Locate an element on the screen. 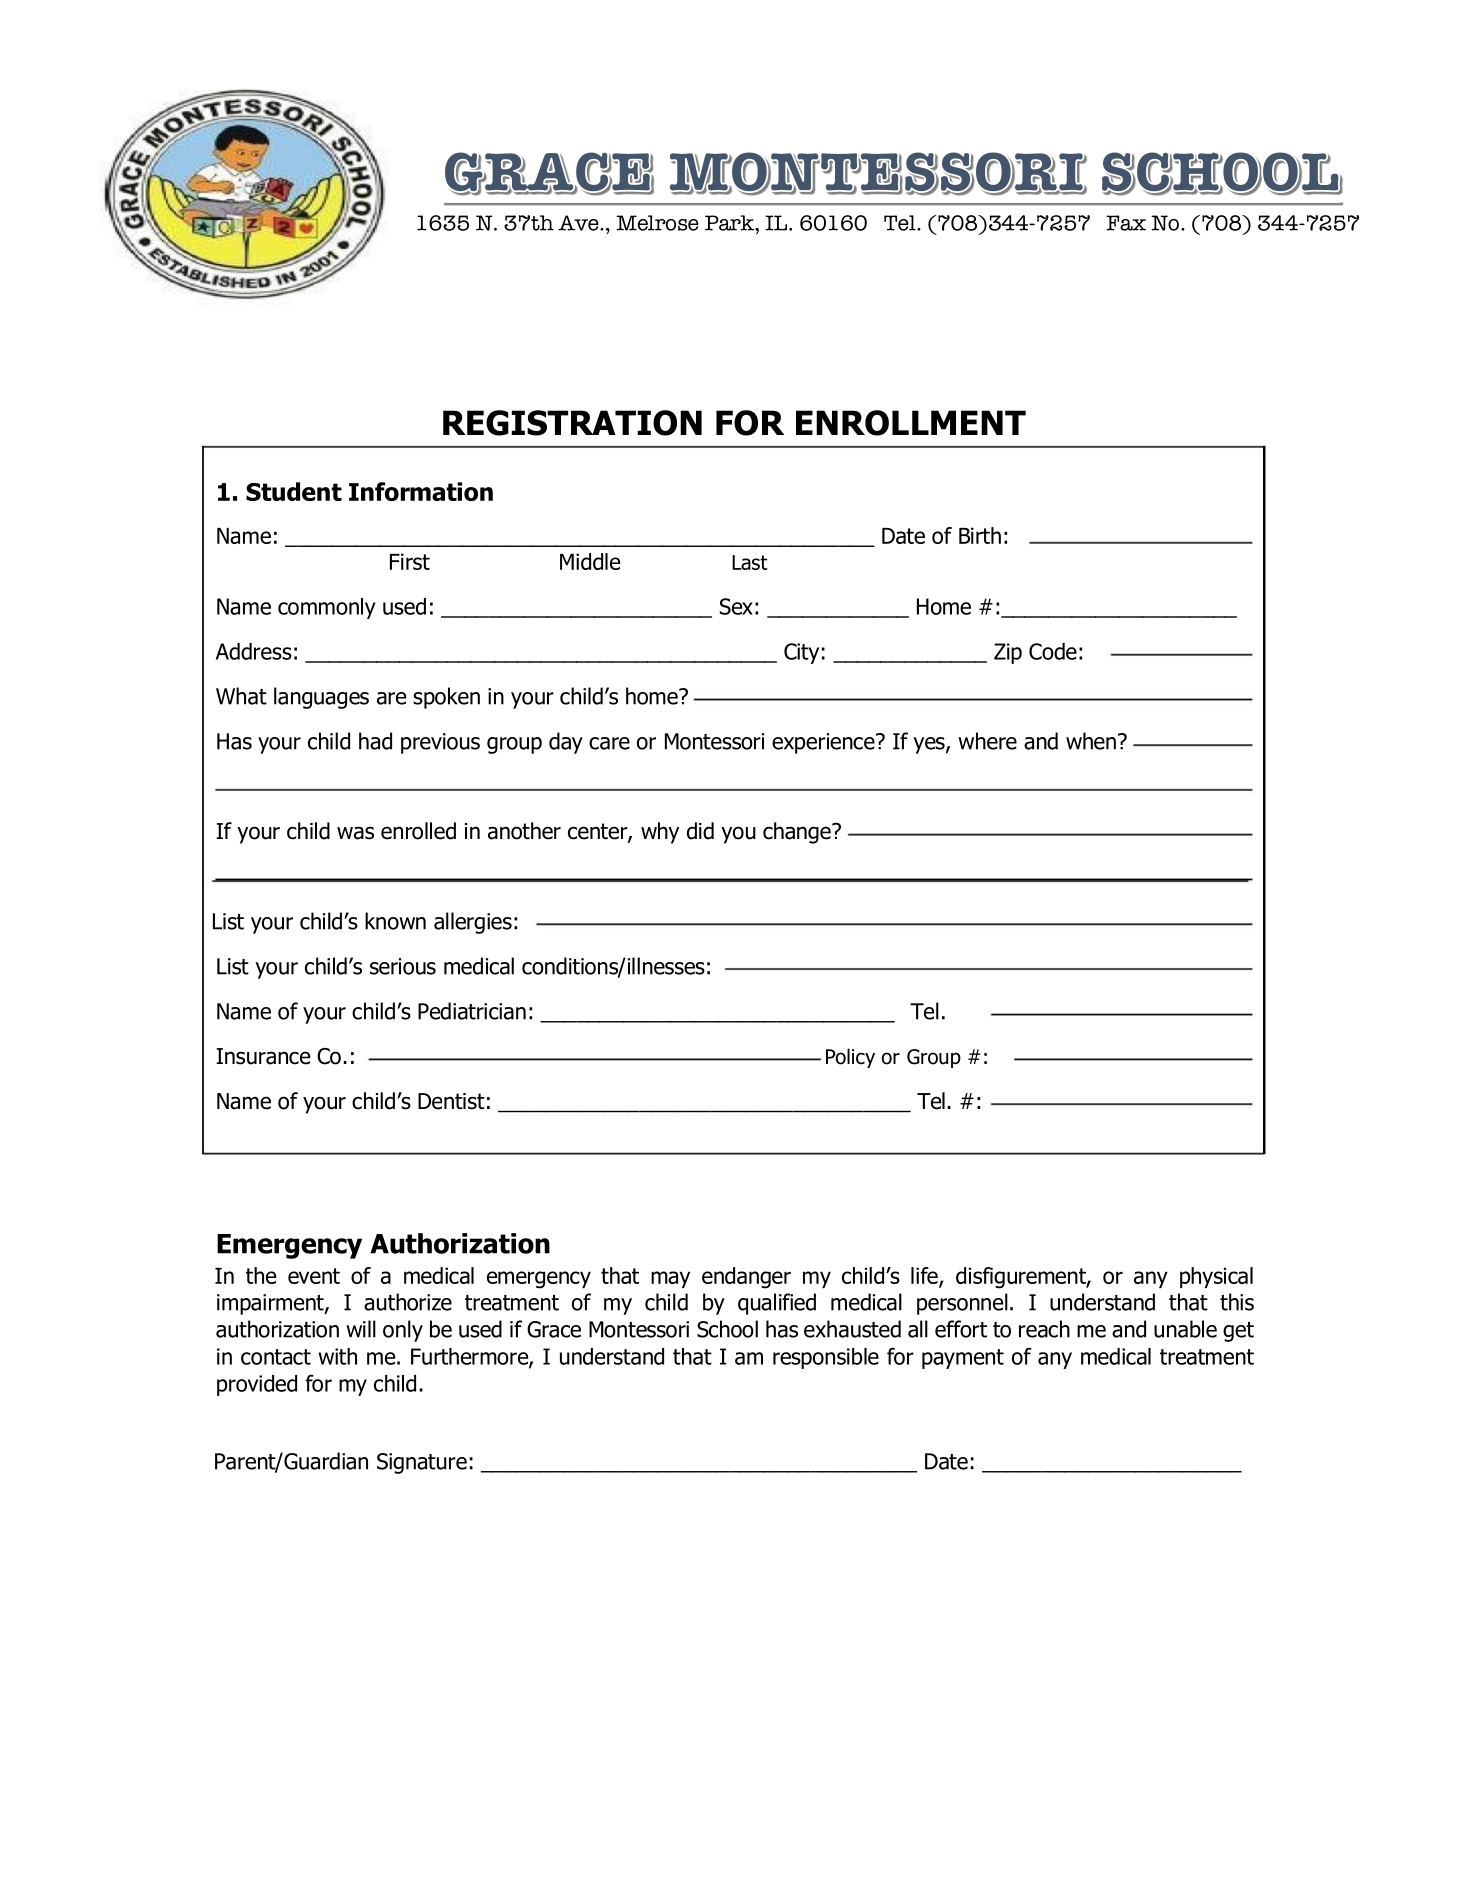 The width and height of the screenshot is (1467, 1899). Signature is located at coordinates (422, 1463).
